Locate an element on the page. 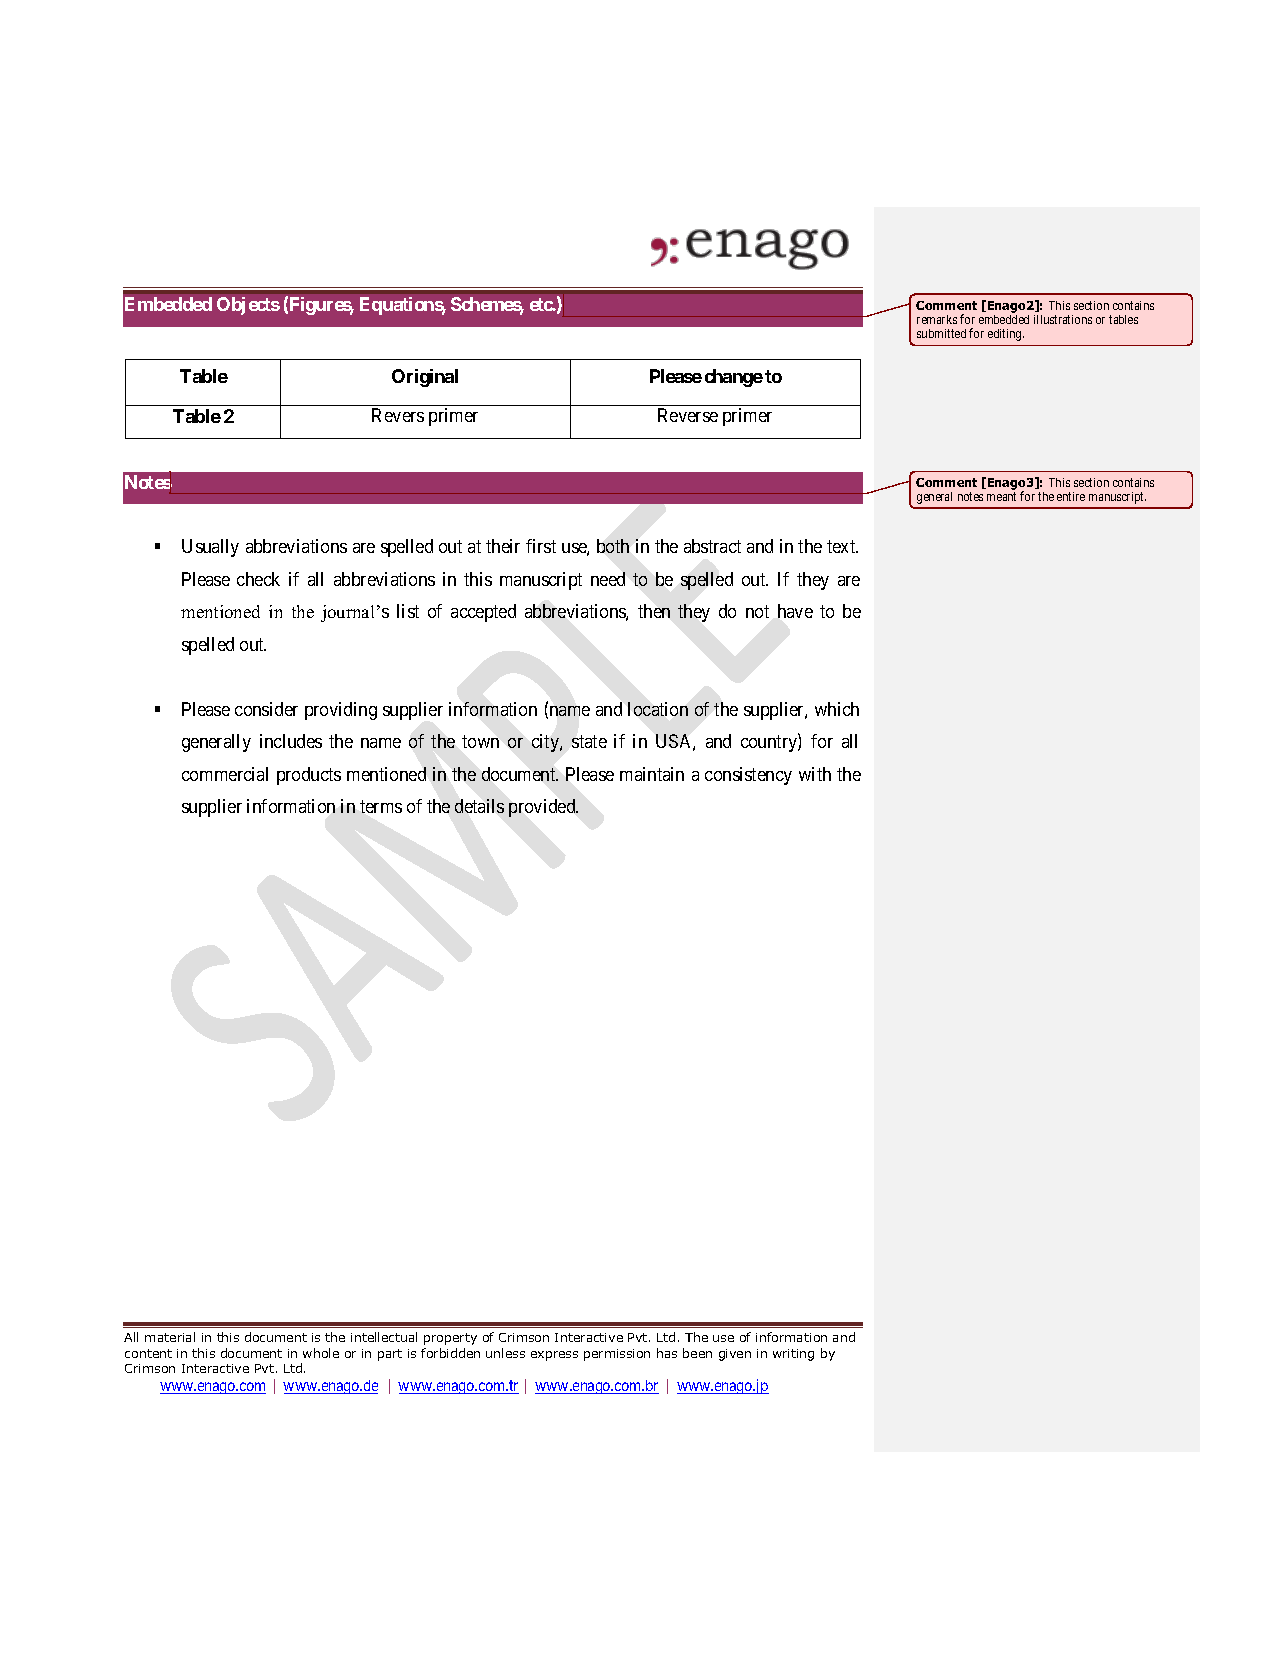 This document has width=1282, height=1659. commercial is located at coordinates (225, 774).
